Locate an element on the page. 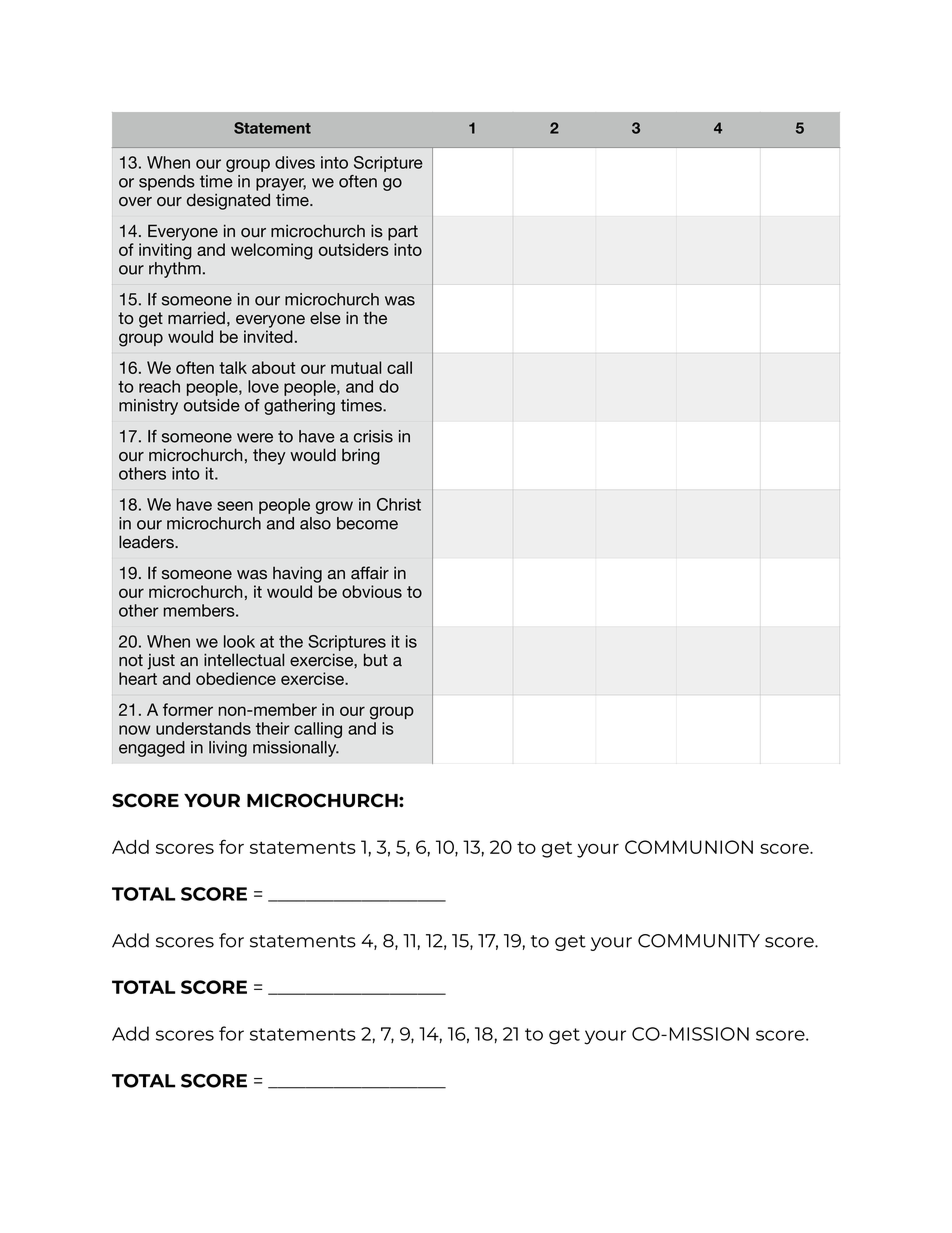 This image has width=952, height=1233. Christ is located at coordinates (399, 504).
